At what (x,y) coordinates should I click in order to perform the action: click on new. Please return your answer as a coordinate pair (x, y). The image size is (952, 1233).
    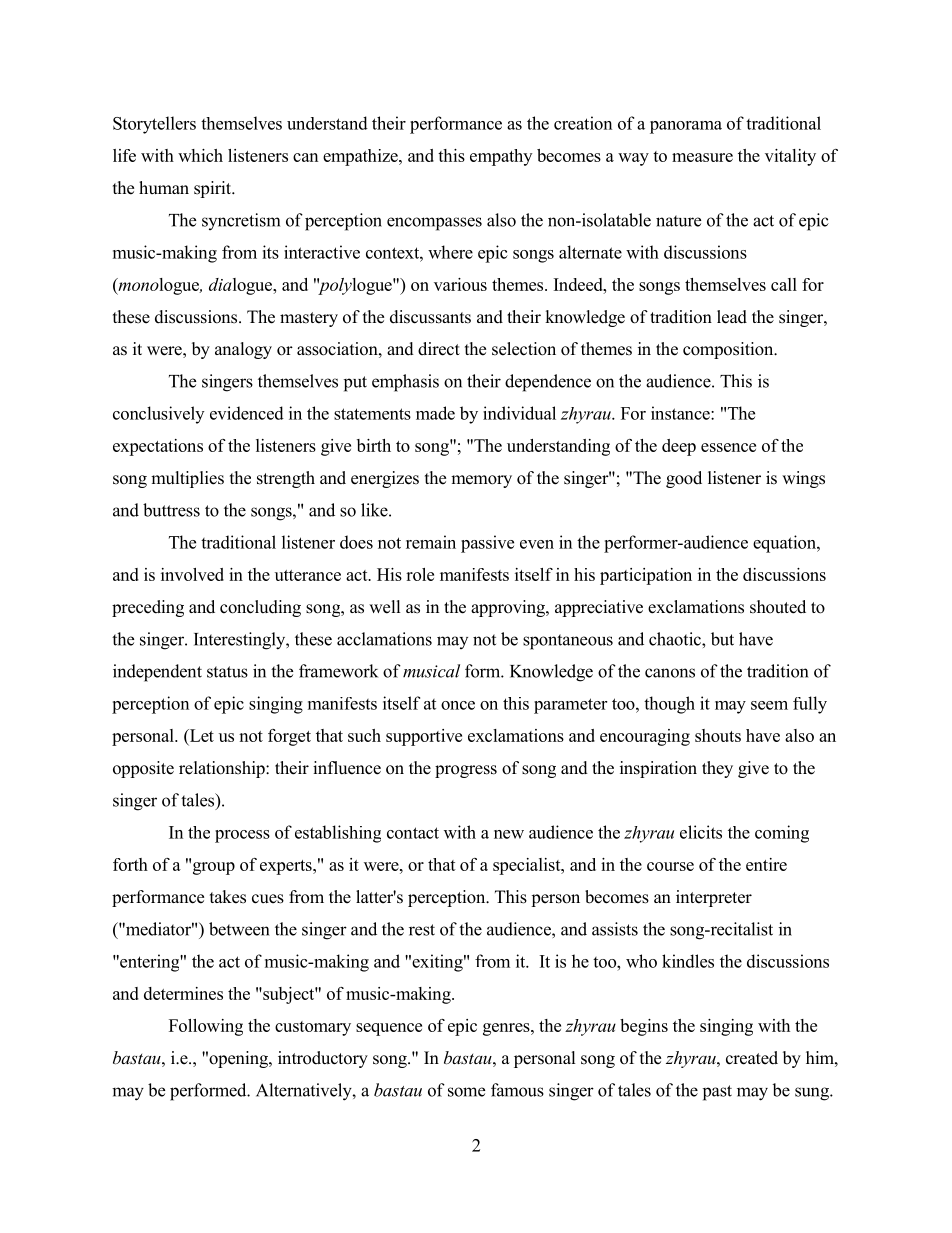
    Looking at the image, I should click on (509, 834).
